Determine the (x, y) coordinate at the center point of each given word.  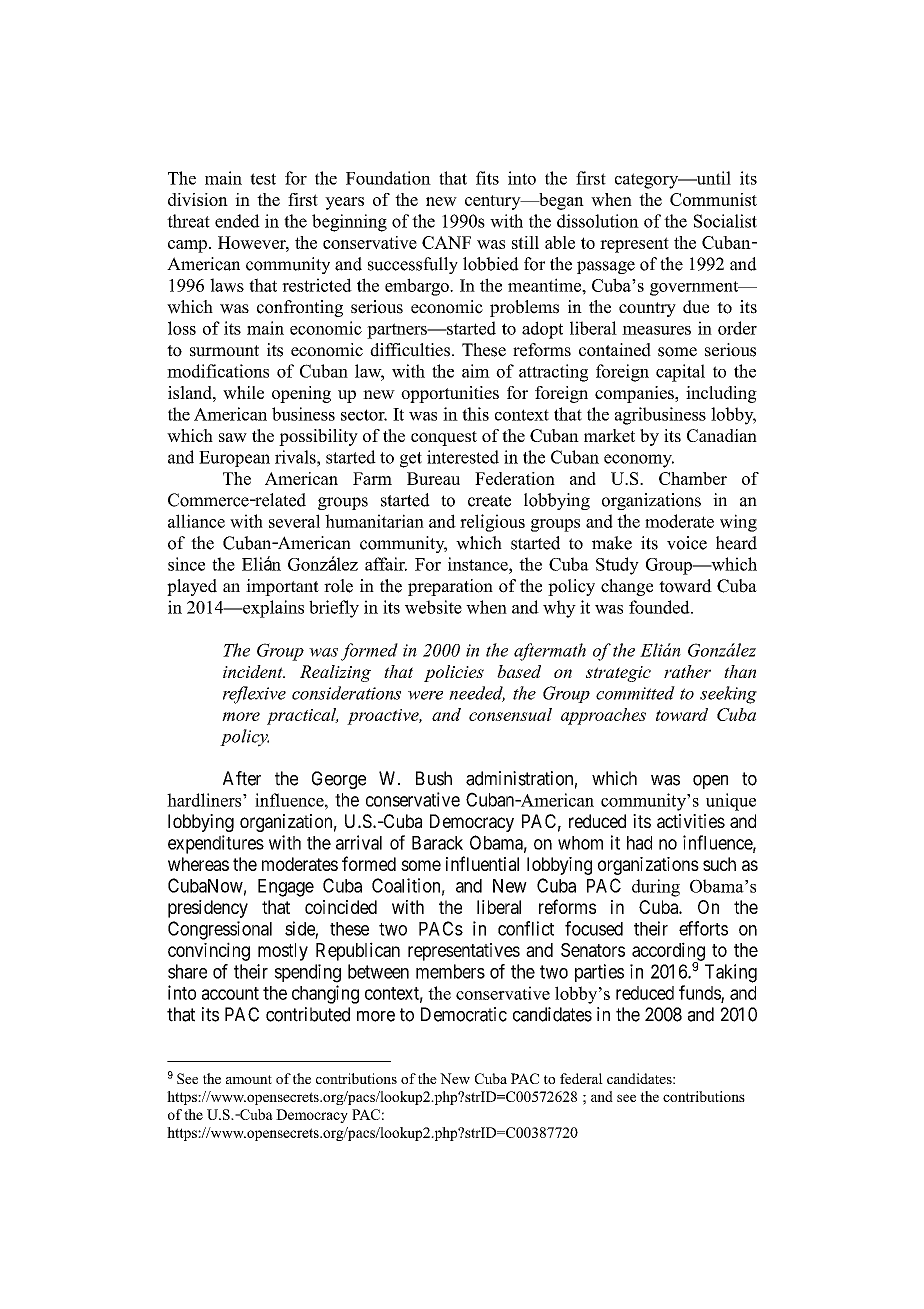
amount (249, 1079)
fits (487, 178)
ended (237, 221)
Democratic (464, 1014)
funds (700, 993)
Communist (713, 199)
